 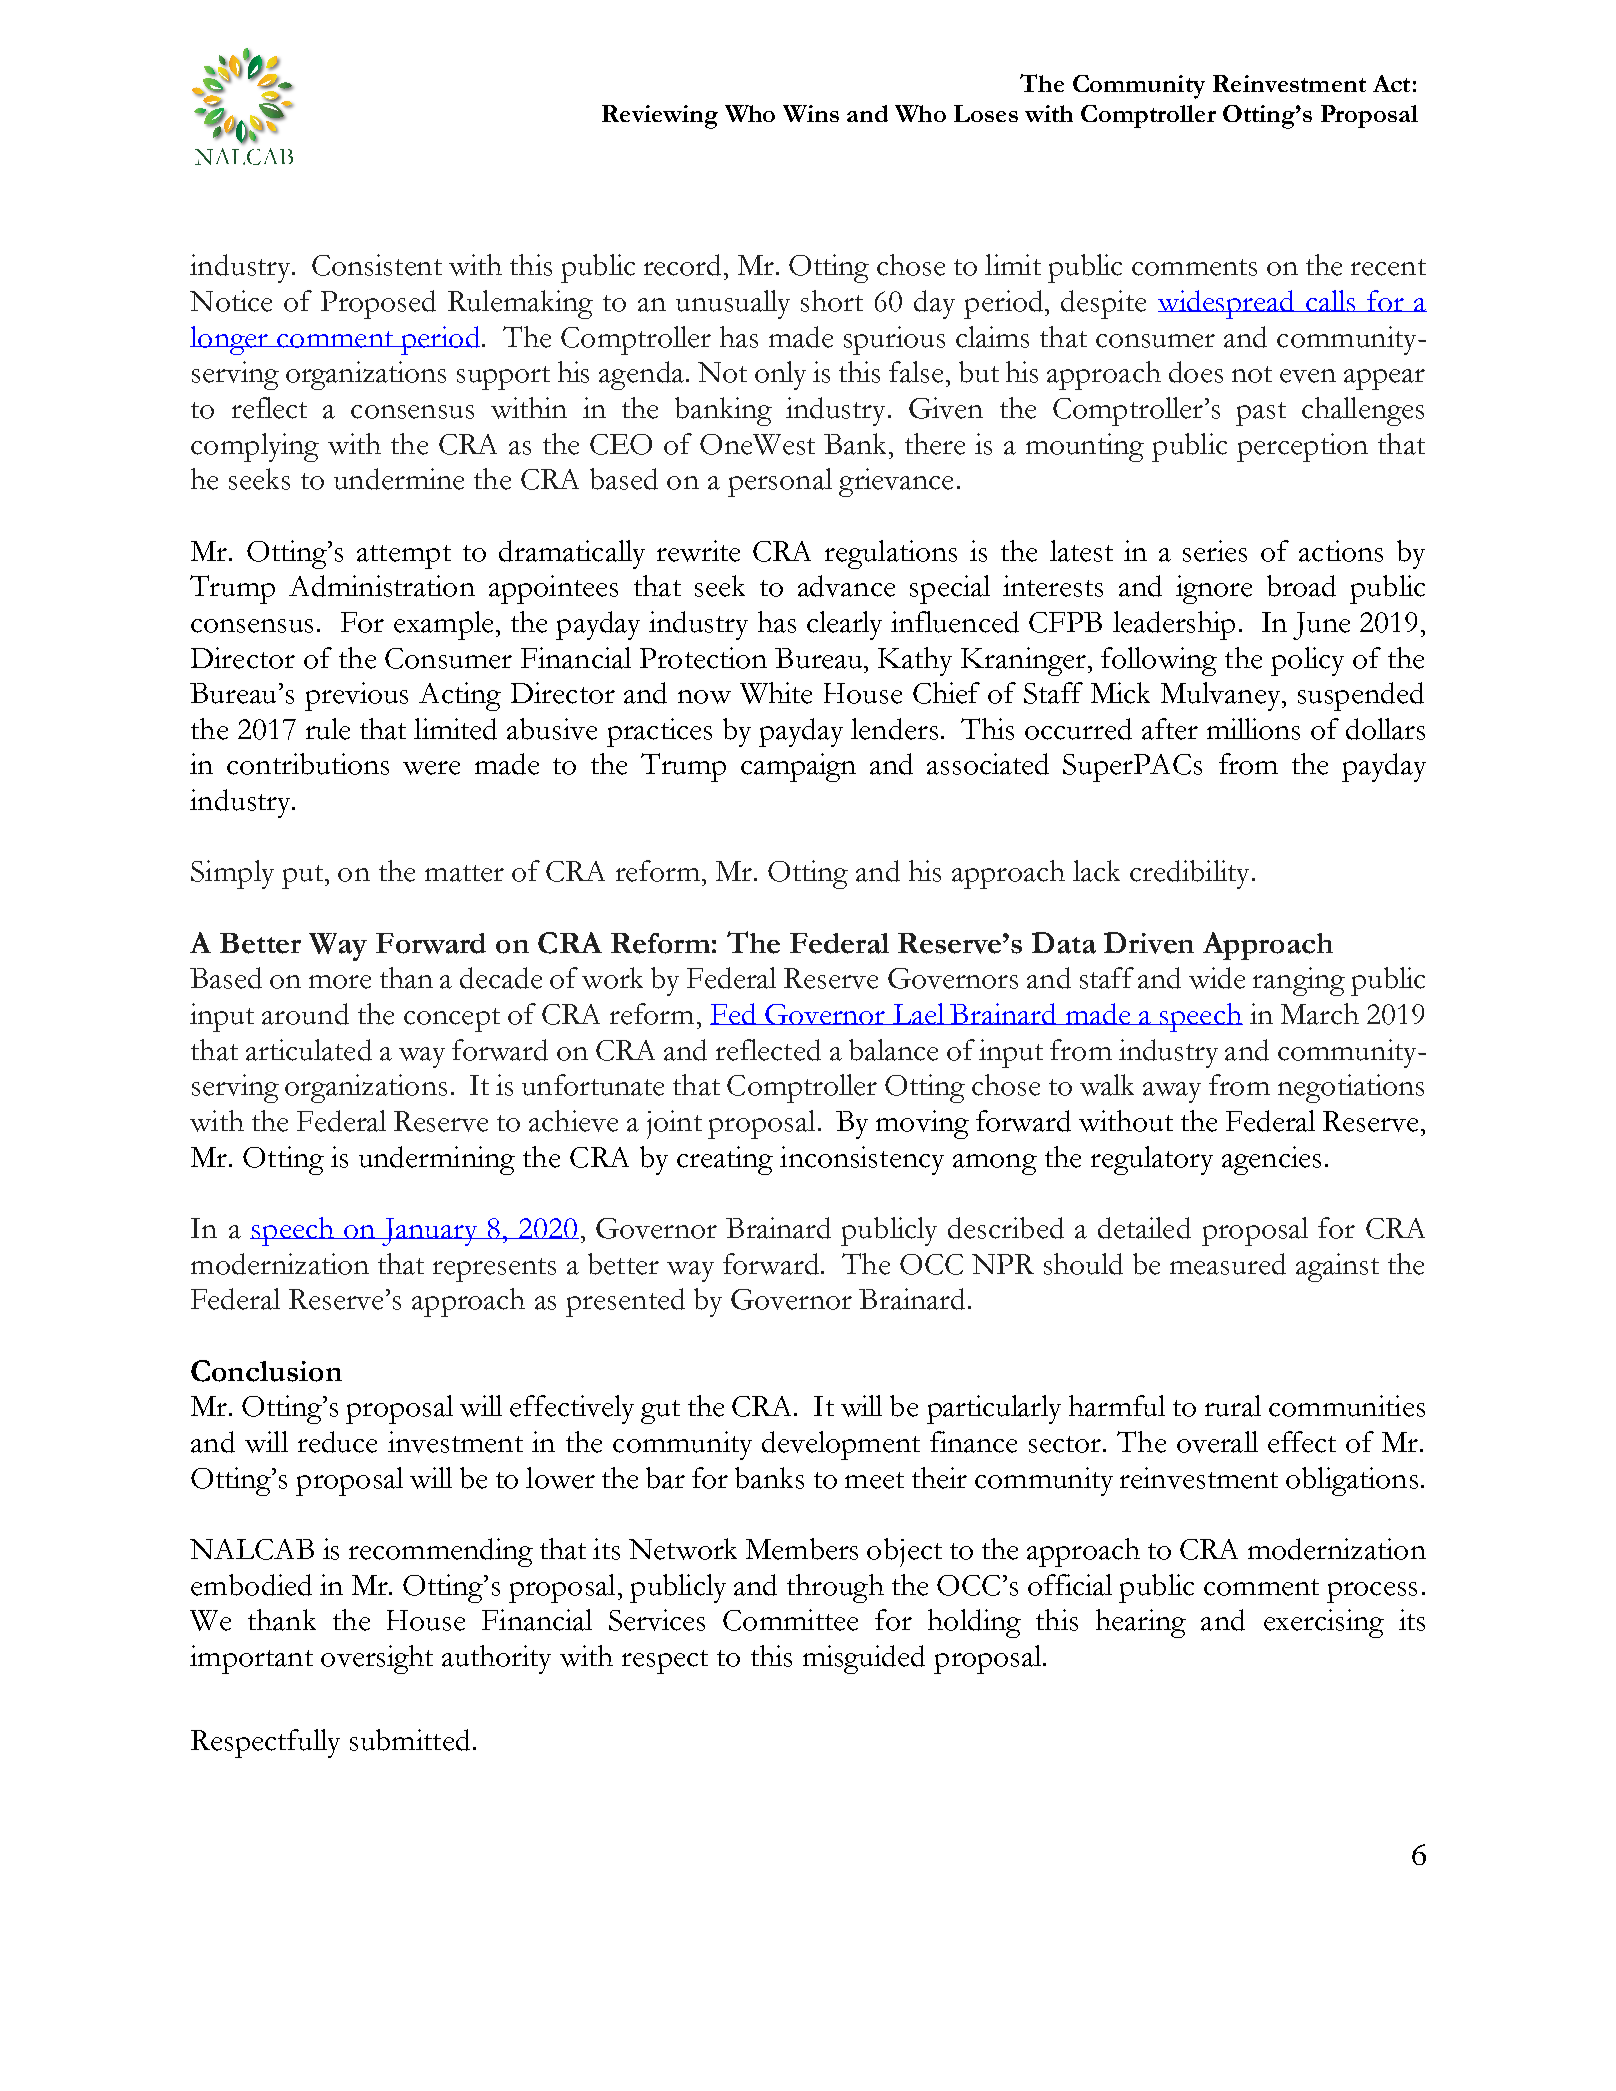 I want to click on ranging, so click(x=1299, y=981).
